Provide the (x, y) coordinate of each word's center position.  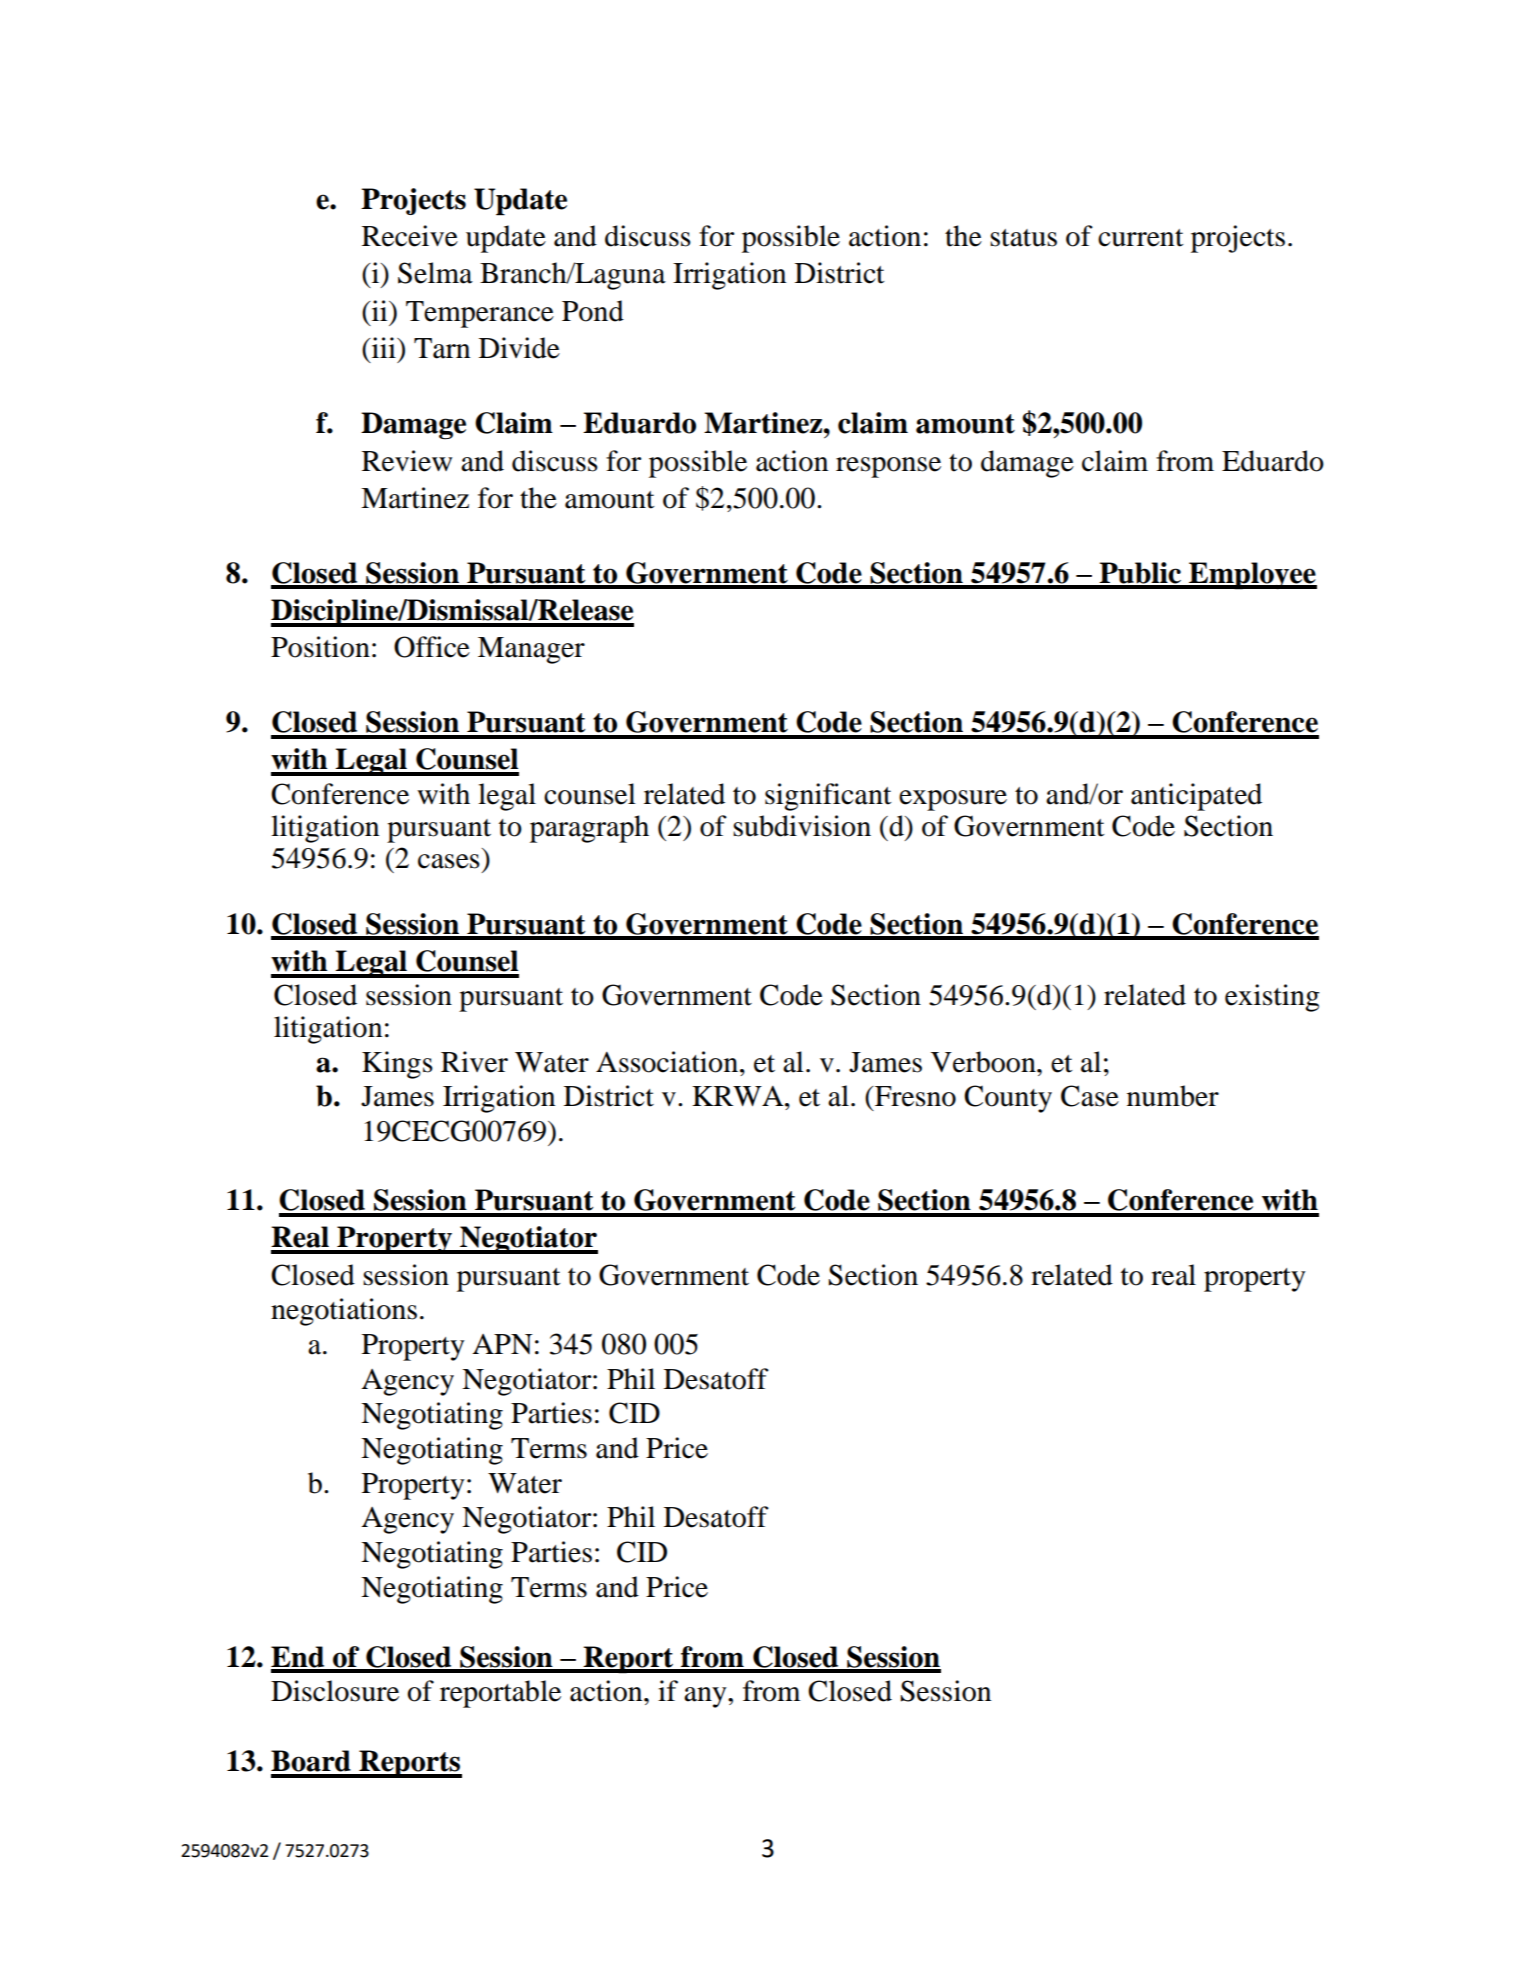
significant (828, 797)
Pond (593, 311)
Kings (397, 1065)
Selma (435, 273)
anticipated (1196, 797)
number (1173, 1096)
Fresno (914, 1096)
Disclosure (335, 1691)
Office (432, 647)
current (1141, 238)
